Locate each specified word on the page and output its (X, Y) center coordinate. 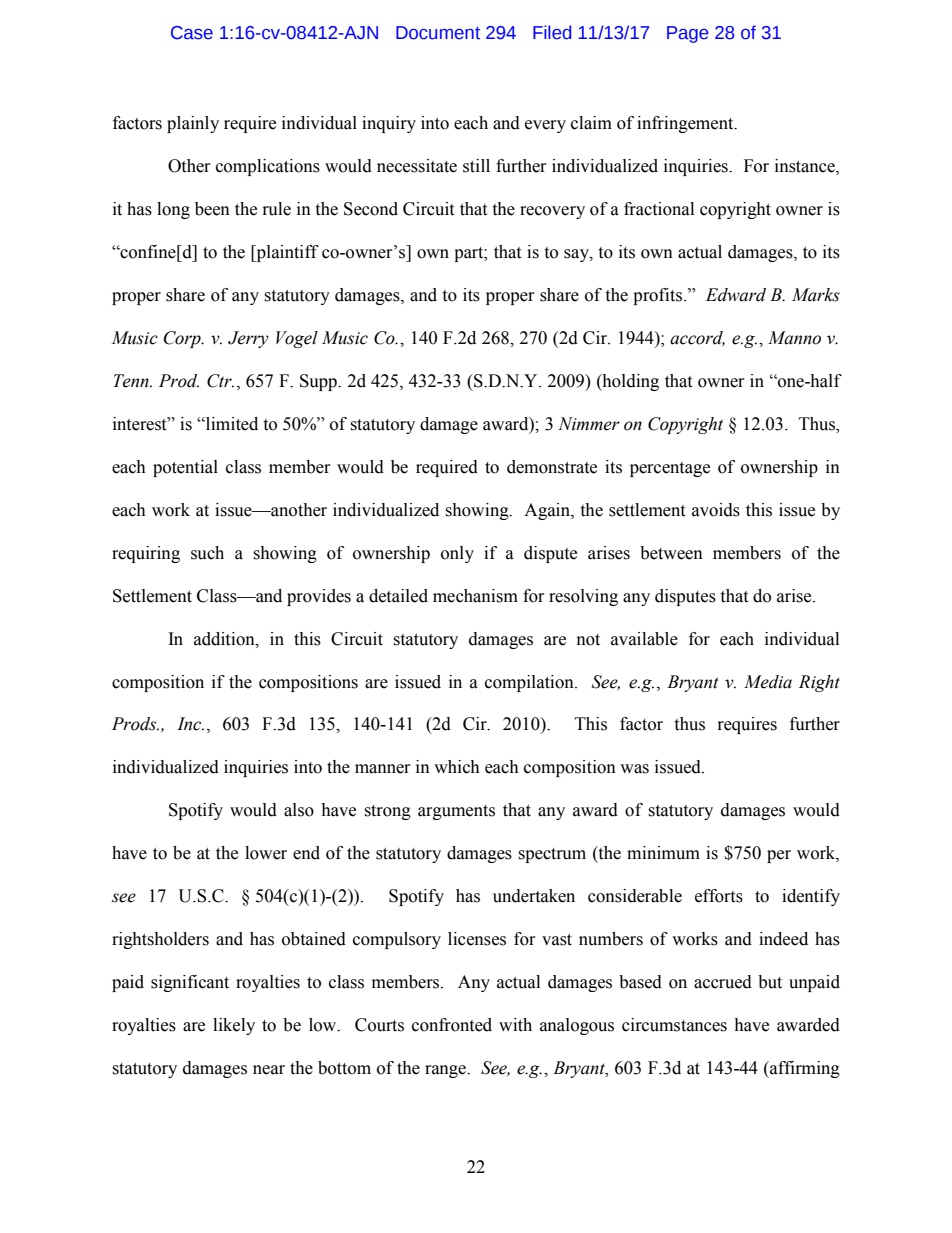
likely (234, 1026)
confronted (452, 1025)
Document (438, 33)
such (207, 553)
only (457, 554)
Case (192, 33)
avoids (716, 510)
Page (687, 34)
